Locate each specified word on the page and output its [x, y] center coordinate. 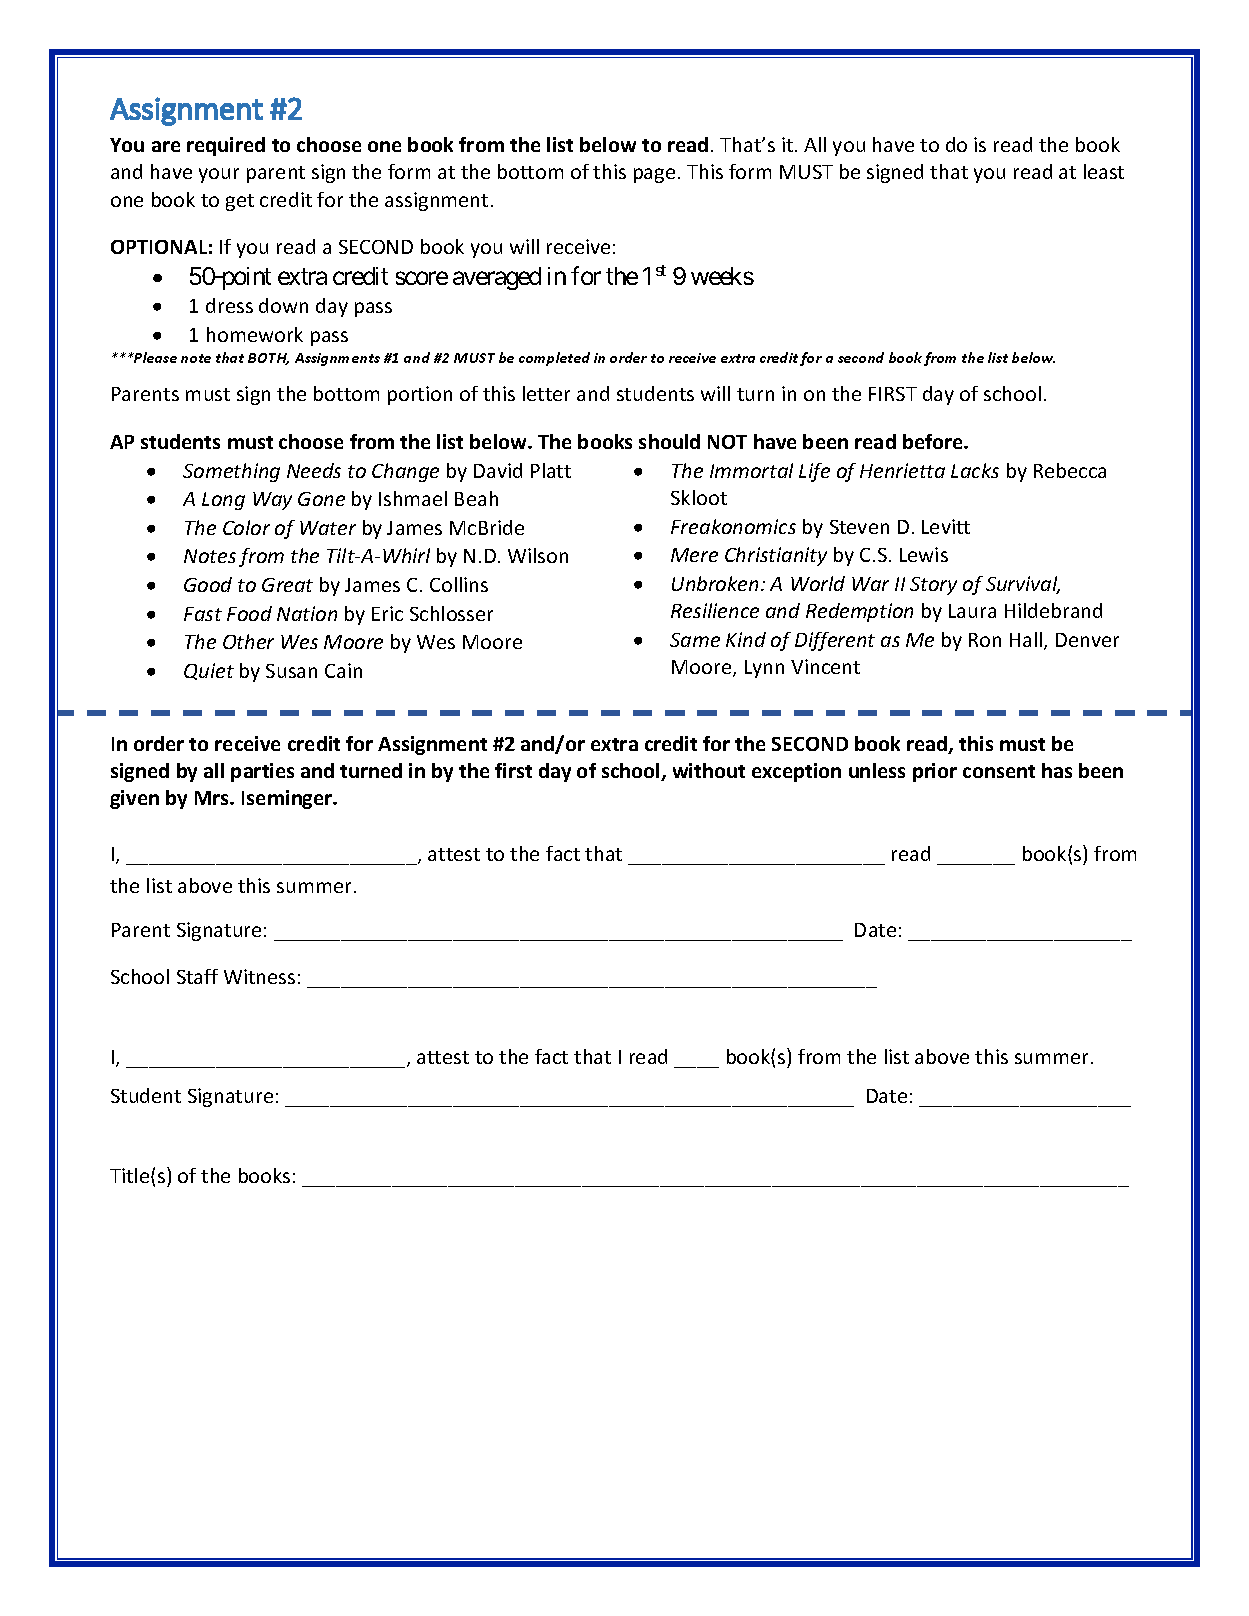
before [934, 441]
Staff [197, 976]
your [219, 175]
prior [935, 772]
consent [999, 771]
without [709, 770]
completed [554, 359]
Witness [259, 976]
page [654, 175]
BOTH [268, 359]
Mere [694, 555]
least [1104, 171]
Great [287, 585]
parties [262, 772]
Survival [1023, 585]
